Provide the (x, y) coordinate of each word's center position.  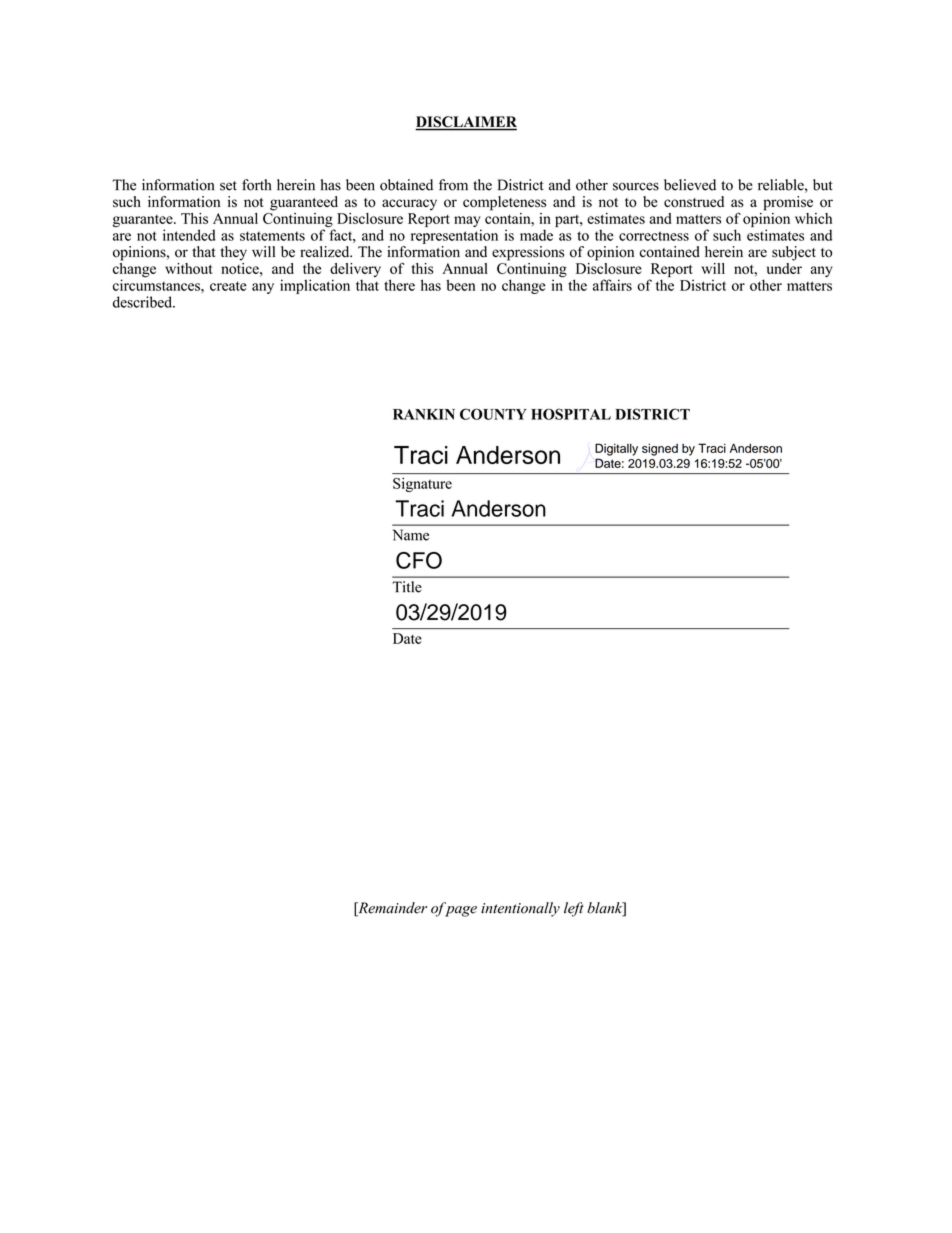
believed (690, 185)
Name (411, 535)
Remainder (391, 909)
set (228, 186)
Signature (422, 484)
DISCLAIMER (466, 123)
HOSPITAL (571, 414)
